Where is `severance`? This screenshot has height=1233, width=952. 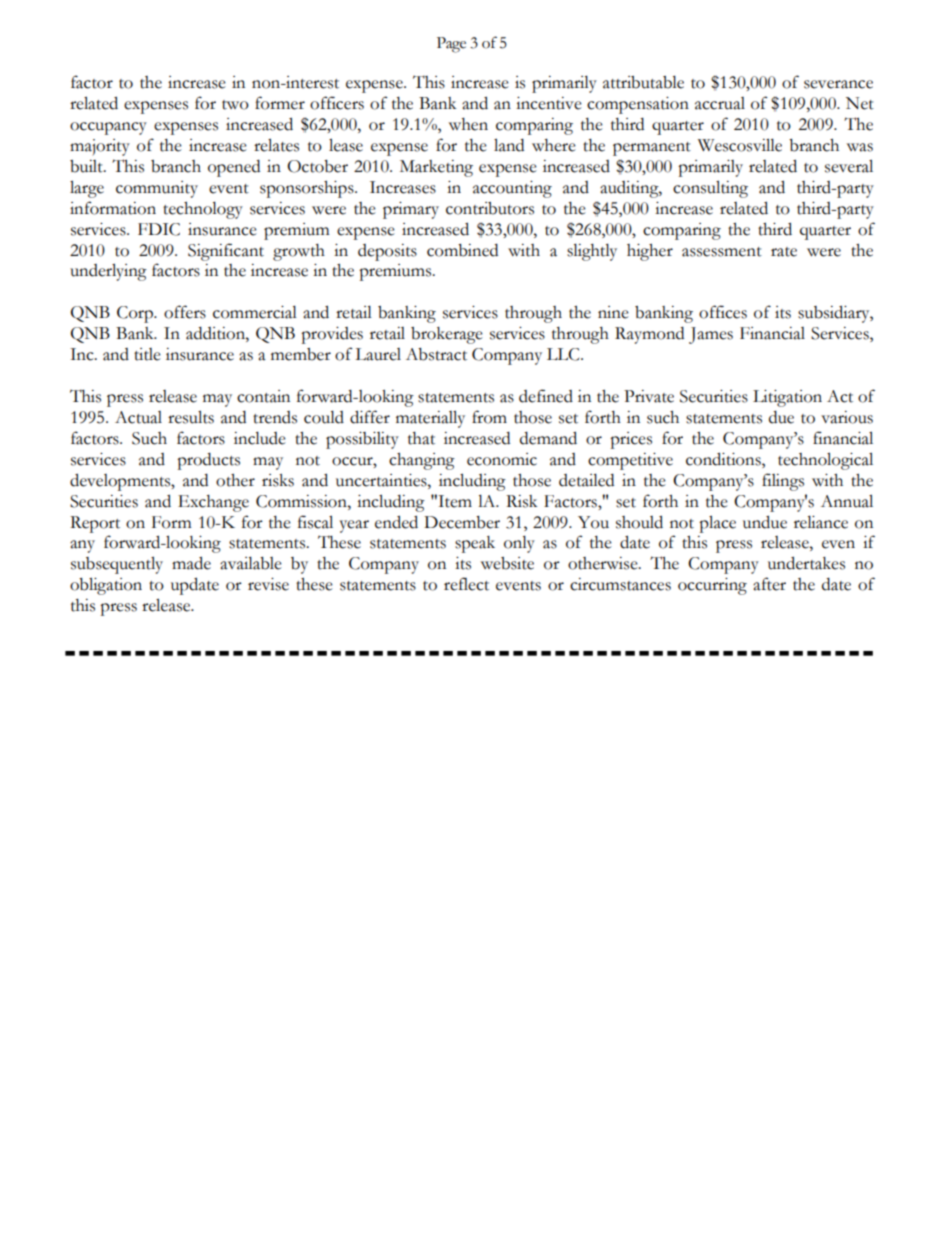
severance is located at coordinates (838, 84).
